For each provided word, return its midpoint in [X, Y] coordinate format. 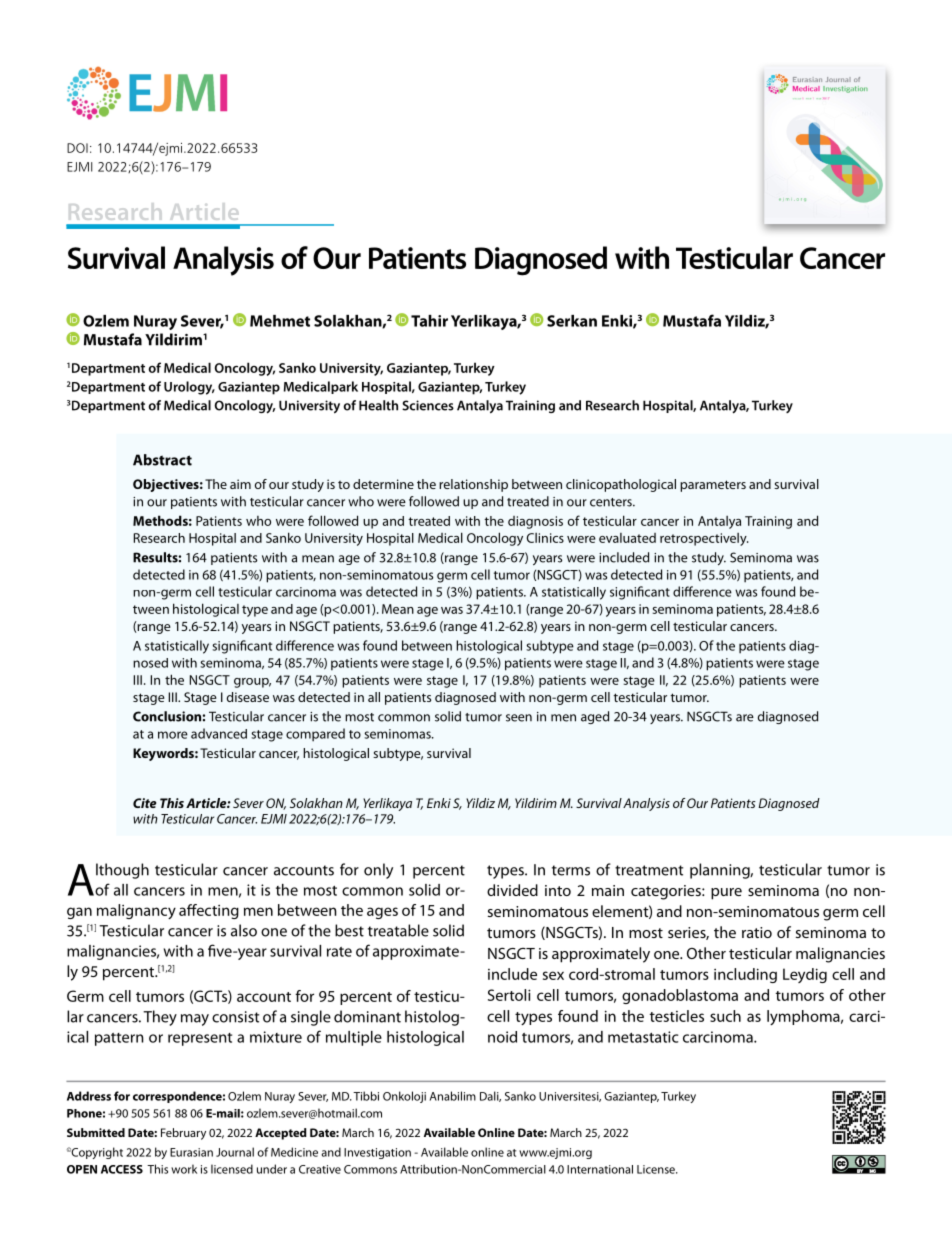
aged [595, 717]
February [183, 1134]
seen [519, 718]
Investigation [377, 1153]
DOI [77, 148]
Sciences [428, 405]
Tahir [429, 321]
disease [248, 697]
